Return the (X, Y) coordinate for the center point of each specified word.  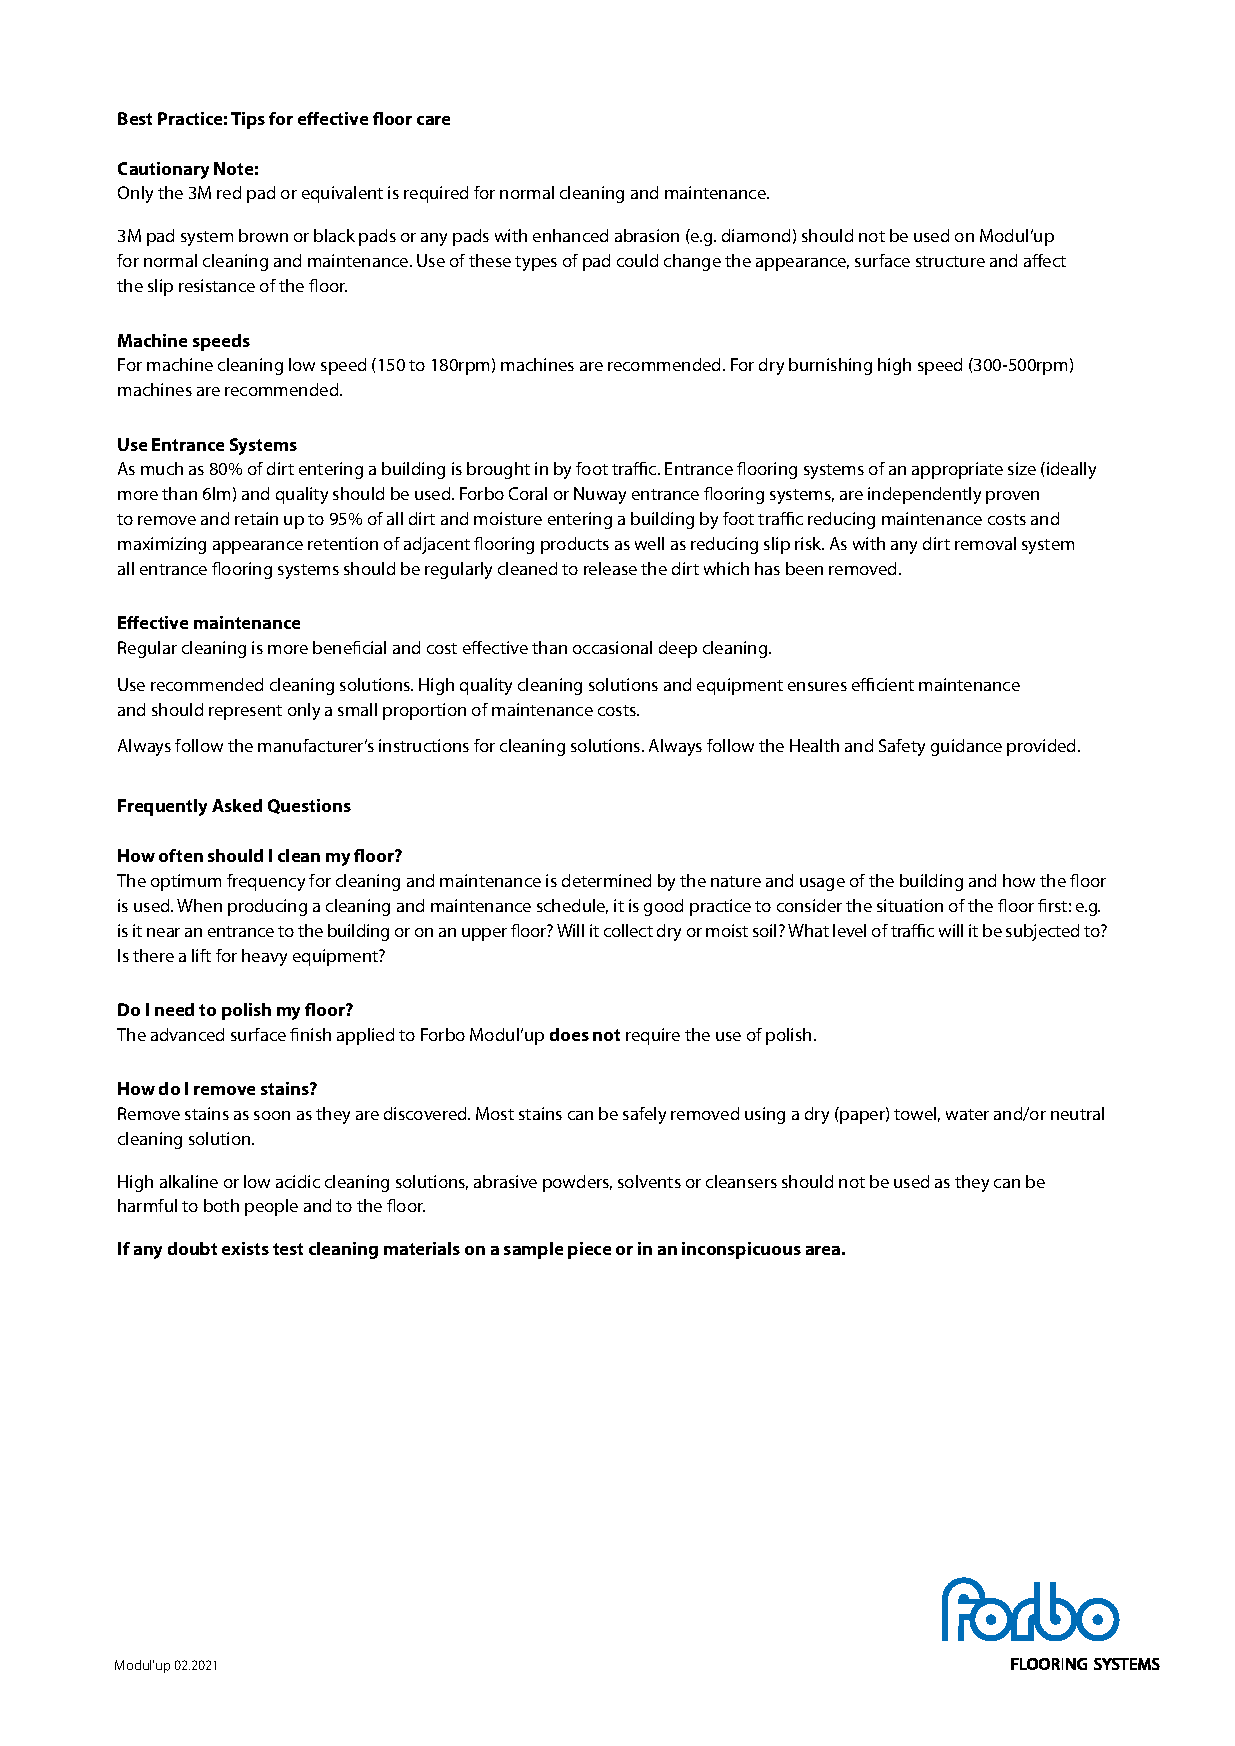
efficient (883, 684)
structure (950, 261)
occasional (612, 647)
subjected (1042, 932)
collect (628, 930)
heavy (264, 957)
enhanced (570, 235)
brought (498, 470)
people (271, 1207)
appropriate (957, 470)
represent (245, 712)
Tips (248, 120)
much (162, 468)
